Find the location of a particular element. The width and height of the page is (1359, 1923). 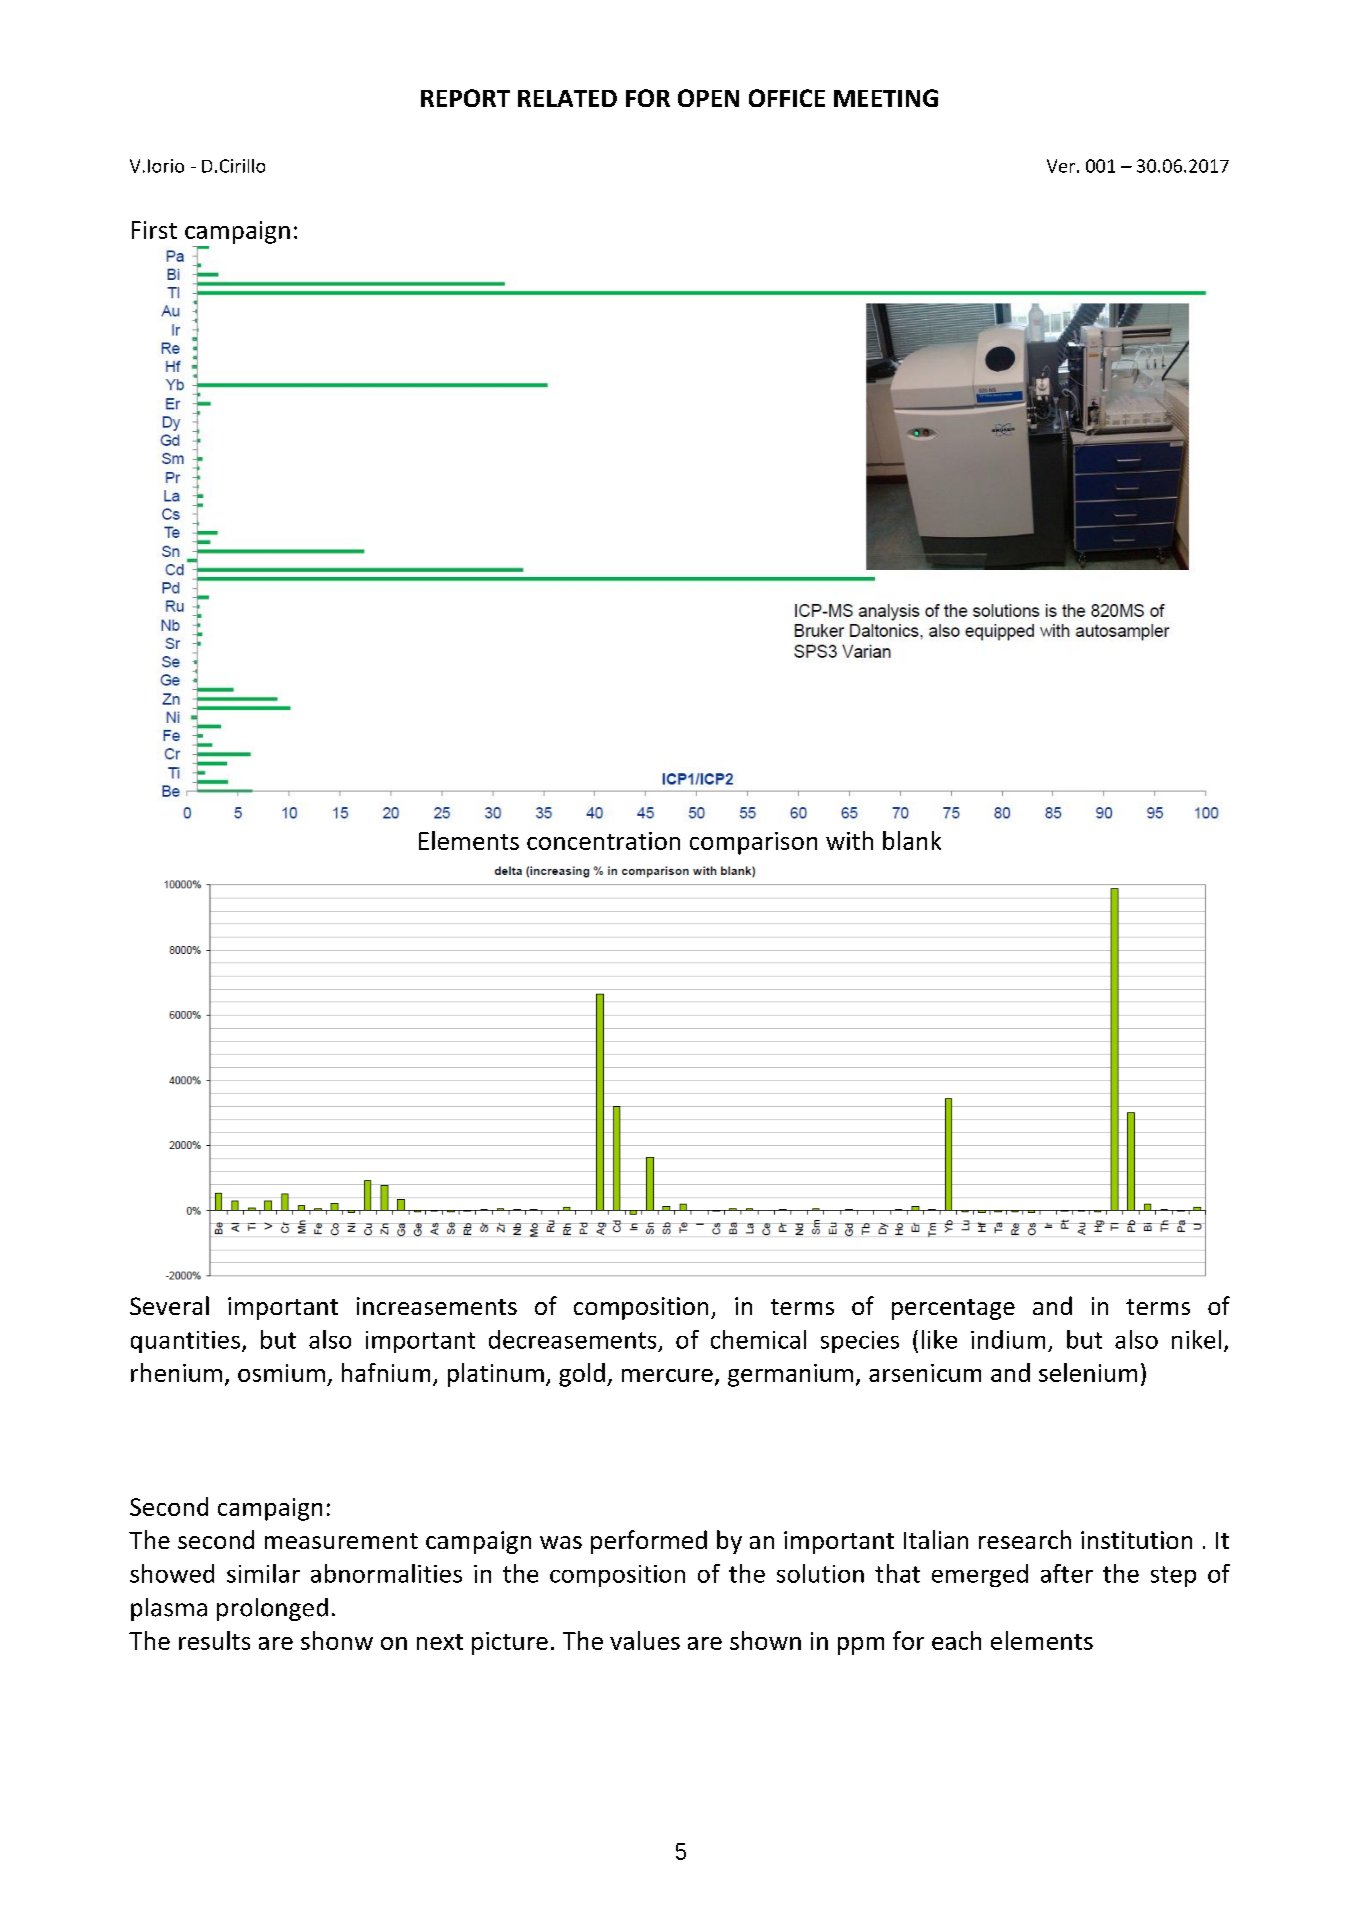

concentration is located at coordinates (603, 841).
